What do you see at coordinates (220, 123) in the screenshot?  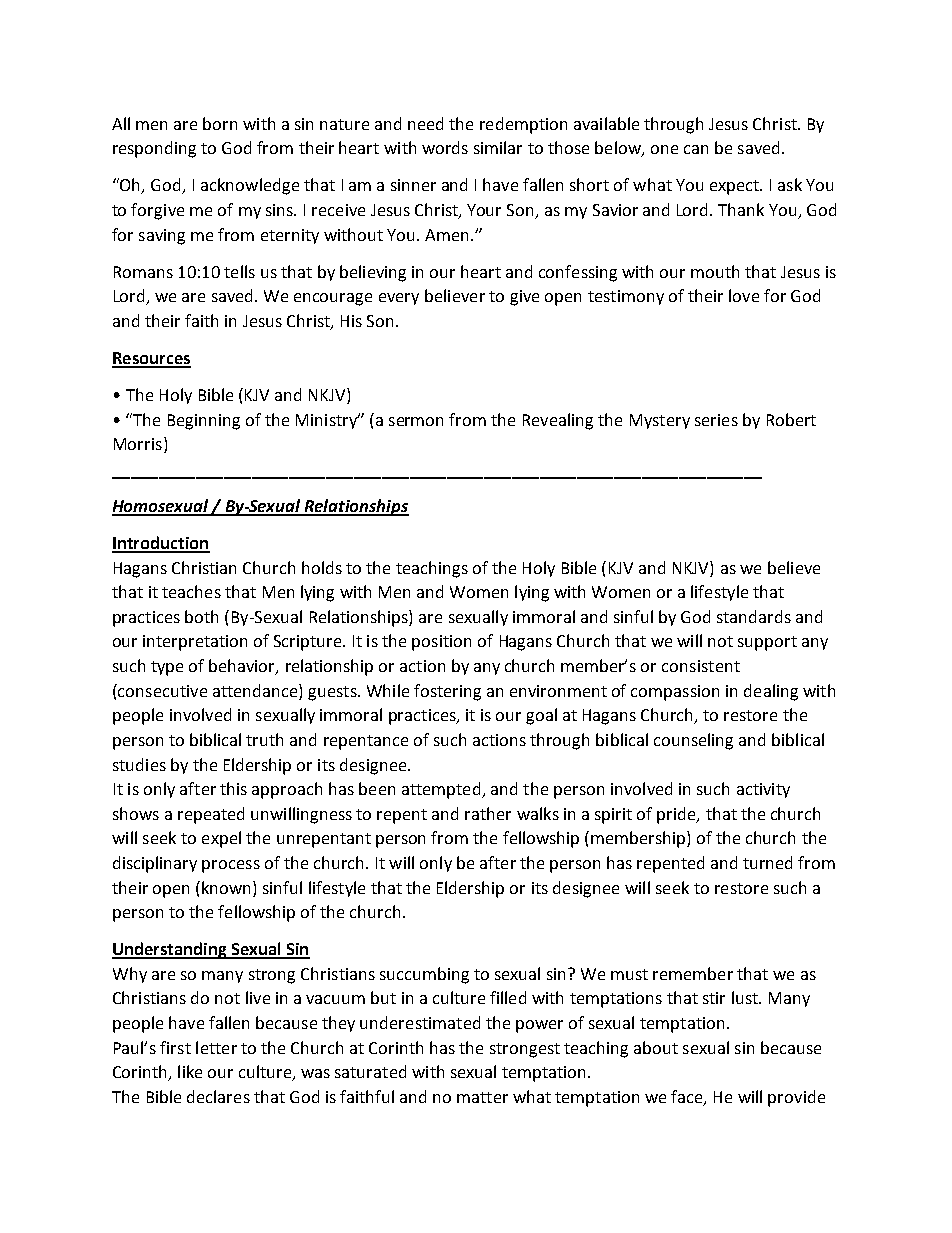 I see `born` at bounding box center [220, 123].
